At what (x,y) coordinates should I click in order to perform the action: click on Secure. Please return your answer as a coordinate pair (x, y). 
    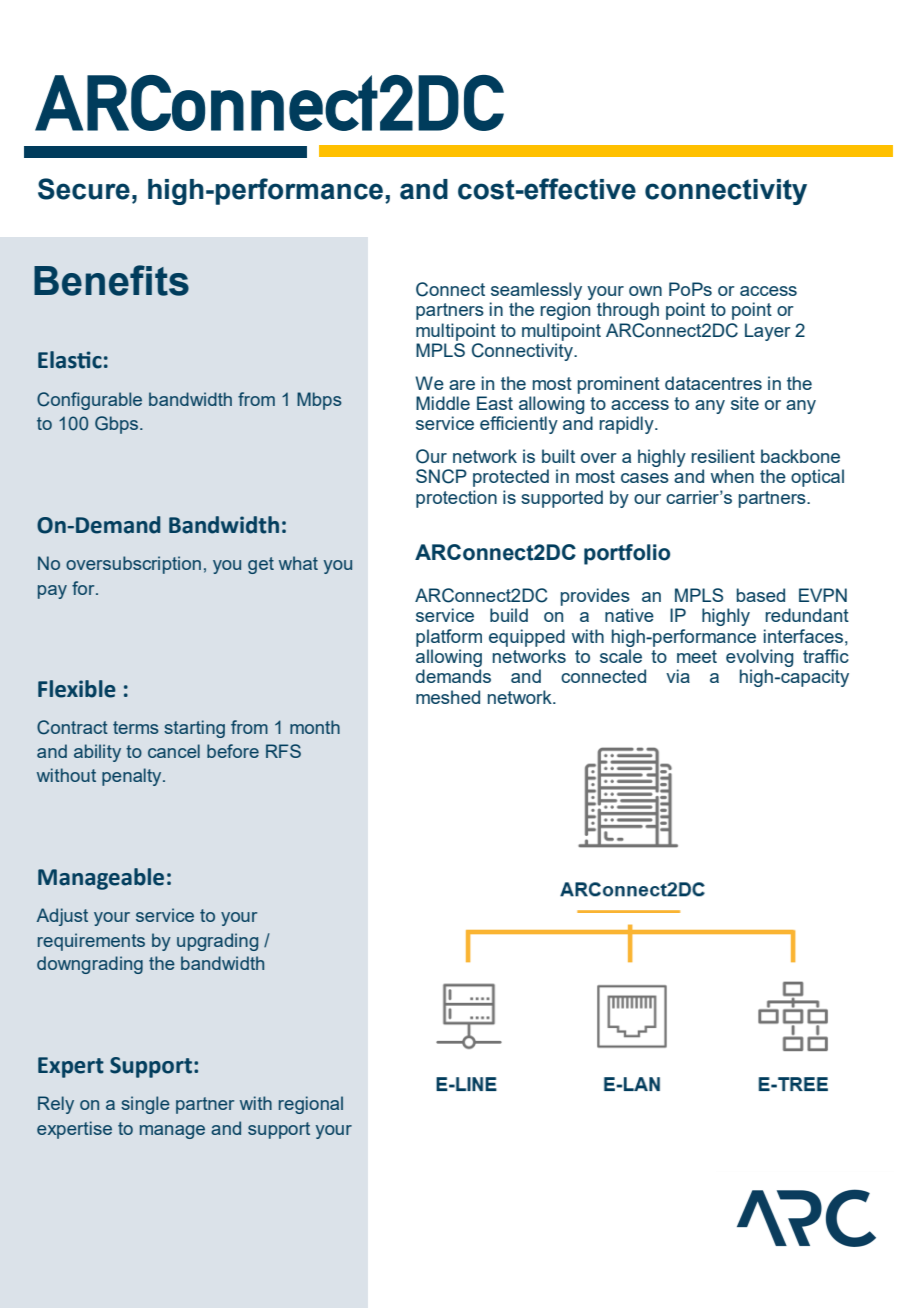
    Looking at the image, I should click on (84, 189).
